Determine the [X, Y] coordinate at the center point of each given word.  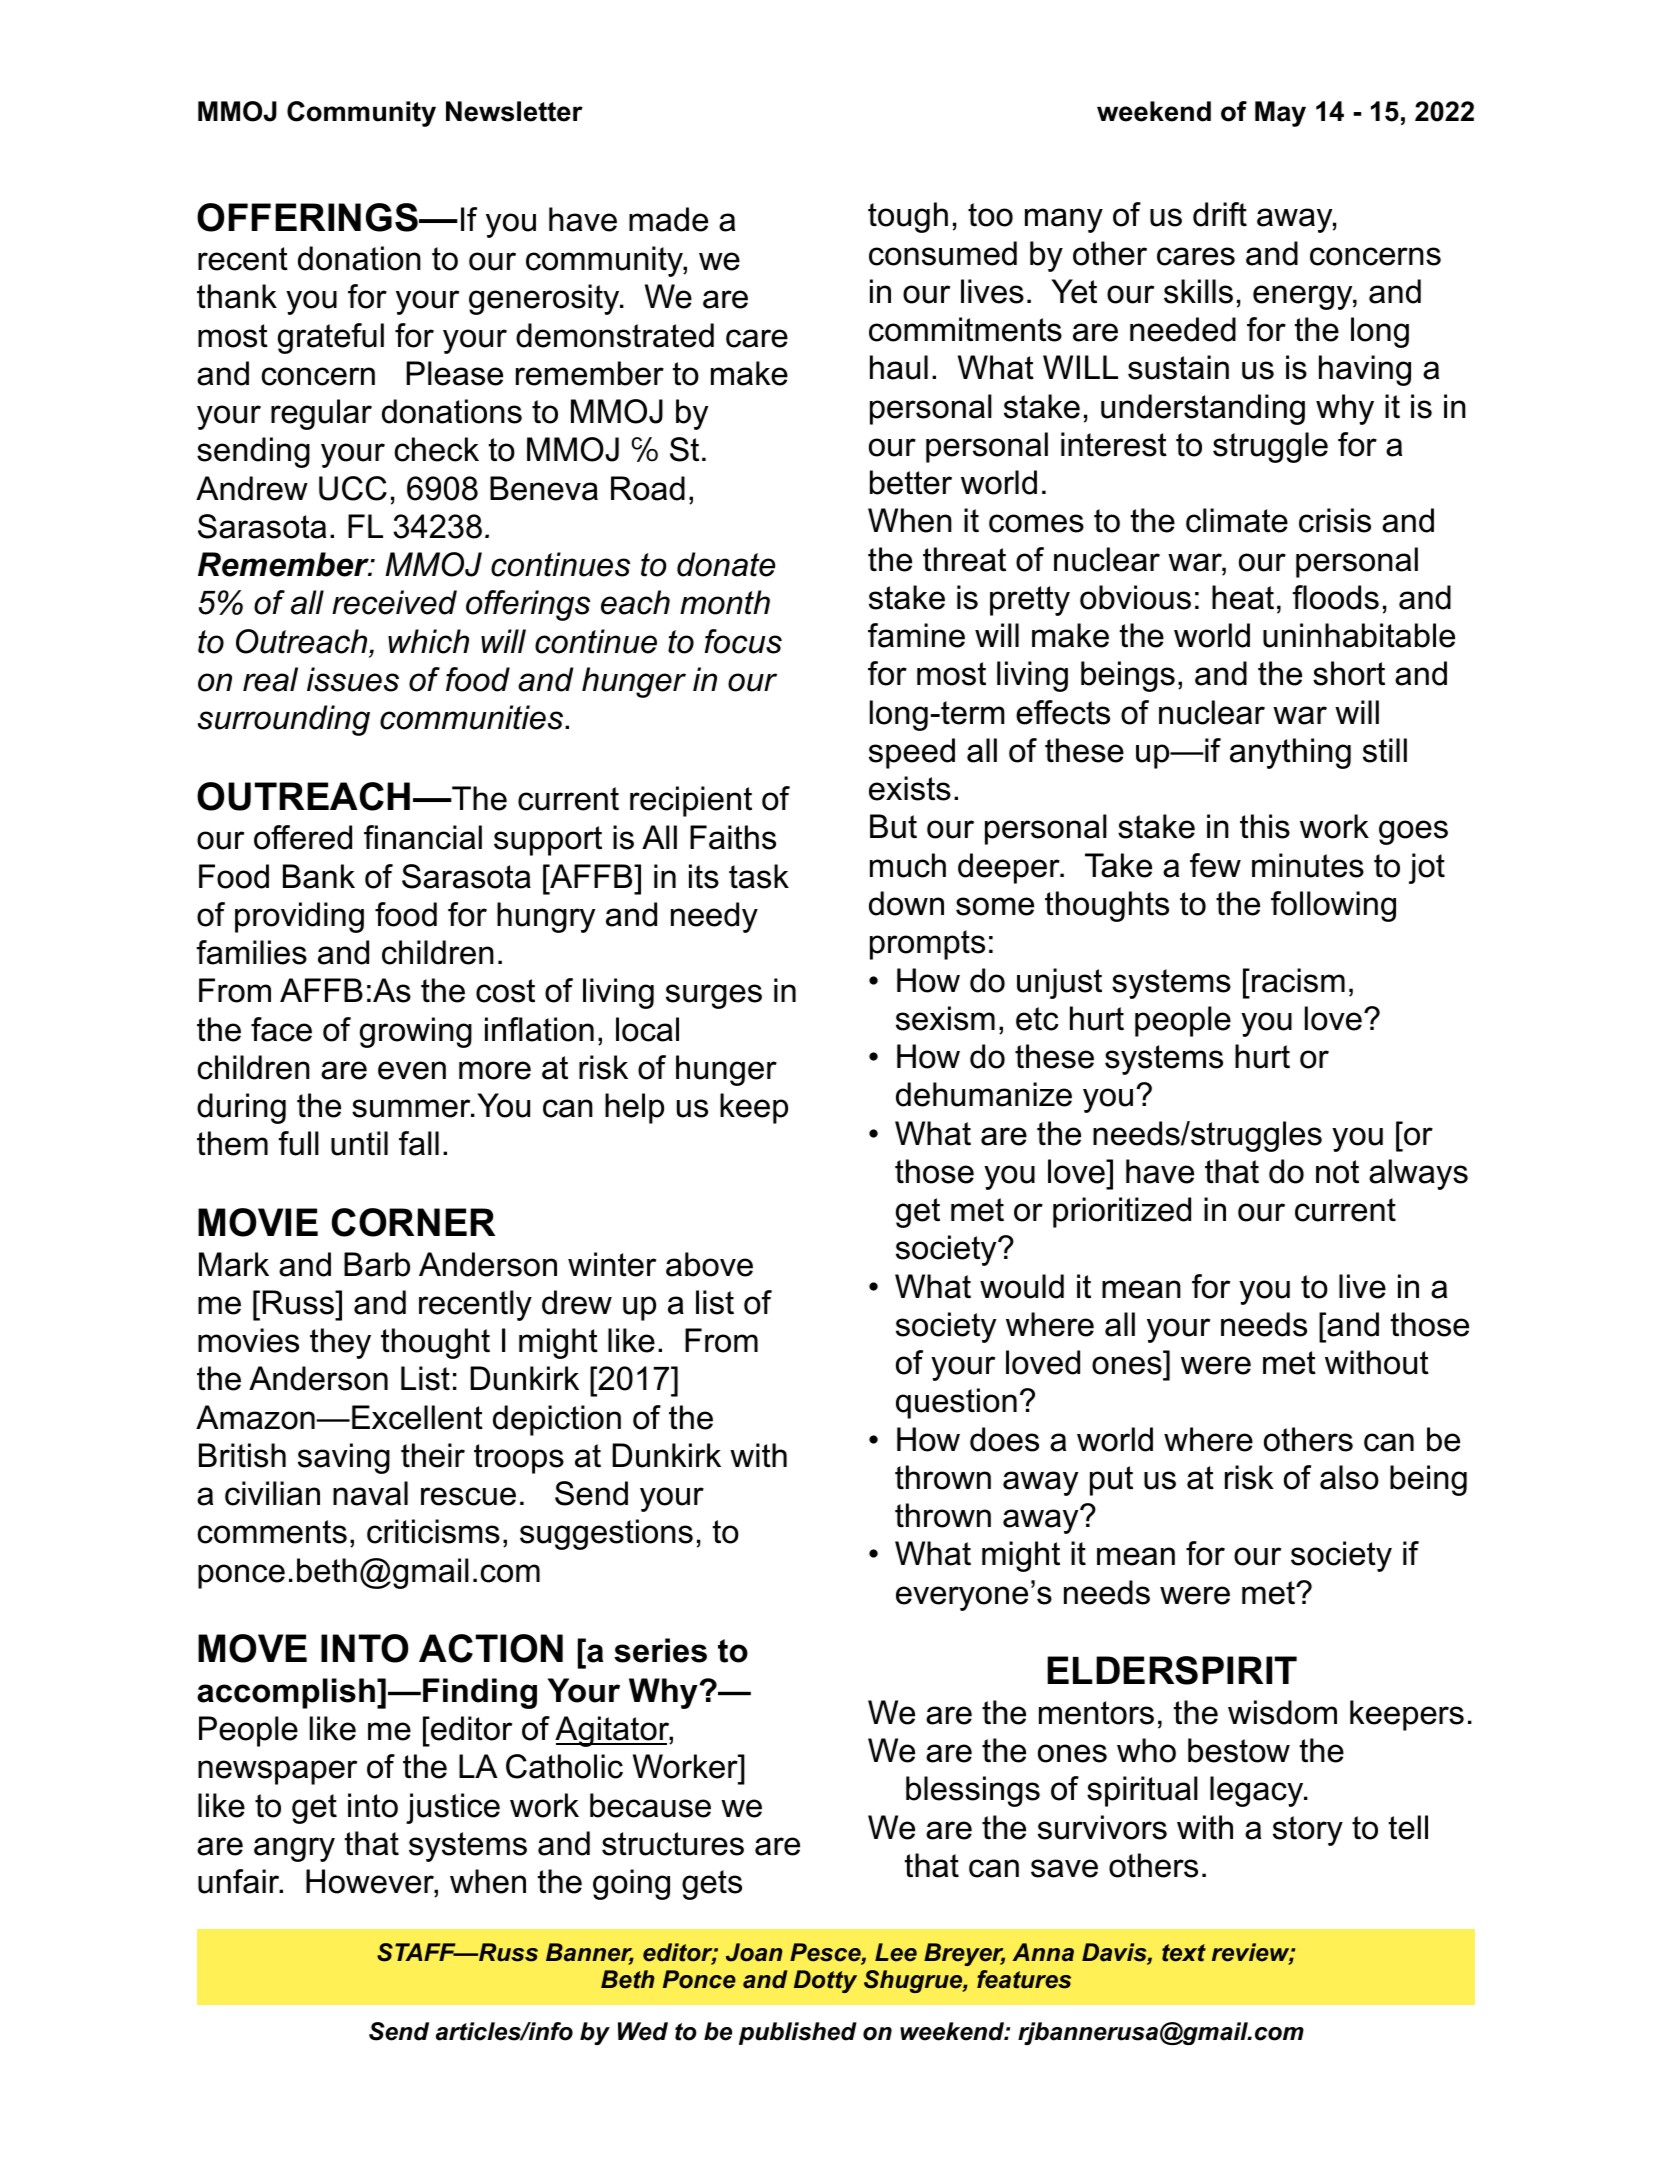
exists [910, 788]
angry [294, 1849]
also [1349, 1477]
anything [1290, 753]
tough [908, 217]
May [1280, 114]
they [340, 1343]
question [956, 1403]
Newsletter [514, 111]
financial [423, 837]
